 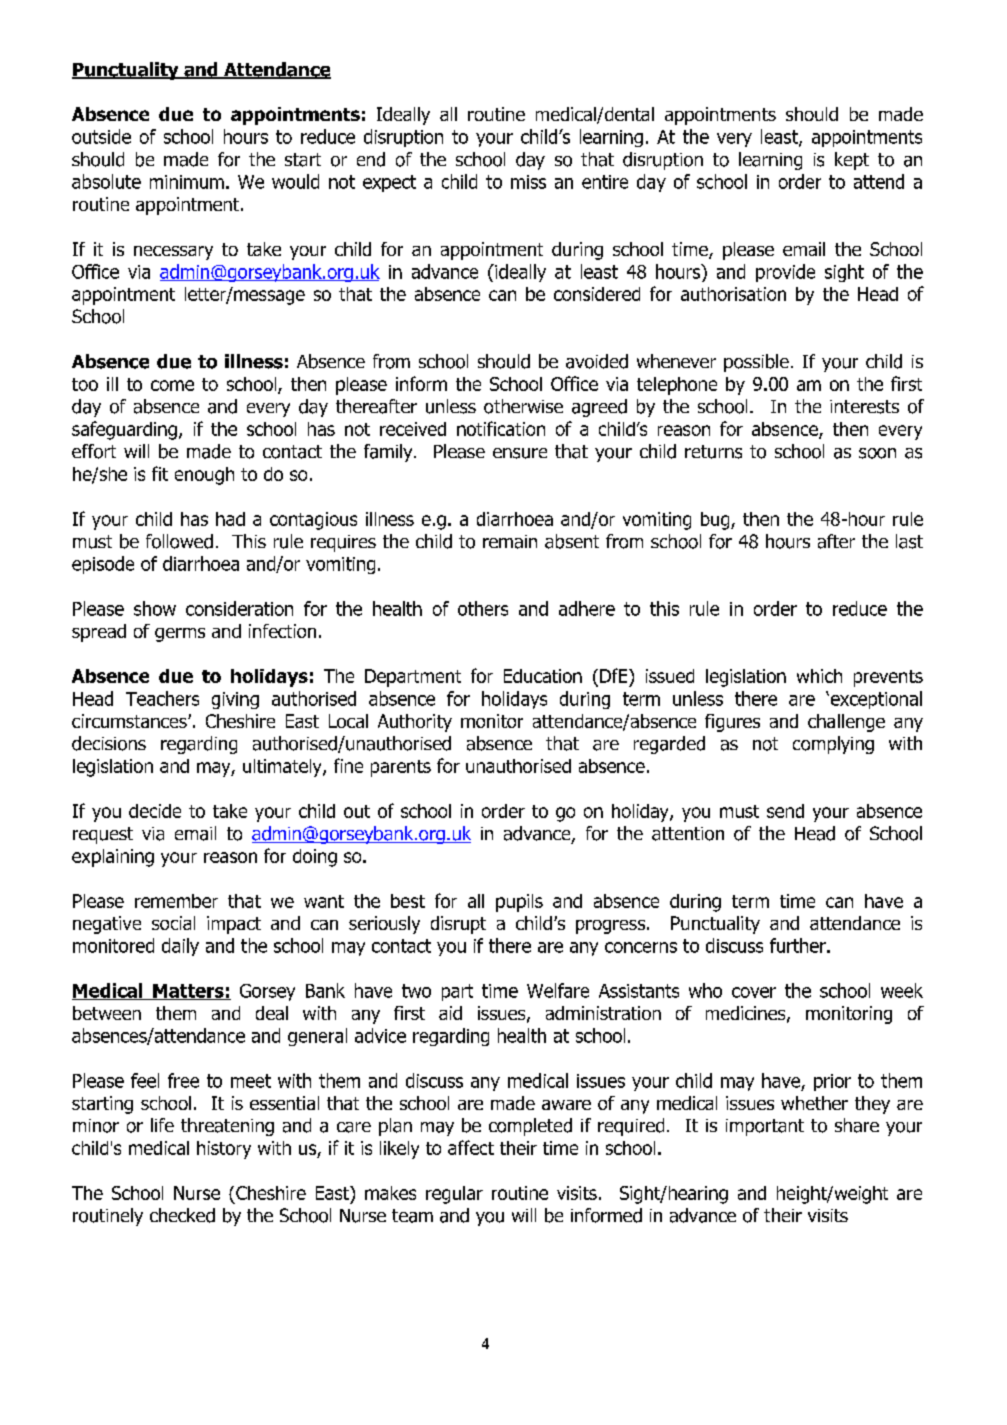 I want to click on important, so click(x=765, y=1127).
